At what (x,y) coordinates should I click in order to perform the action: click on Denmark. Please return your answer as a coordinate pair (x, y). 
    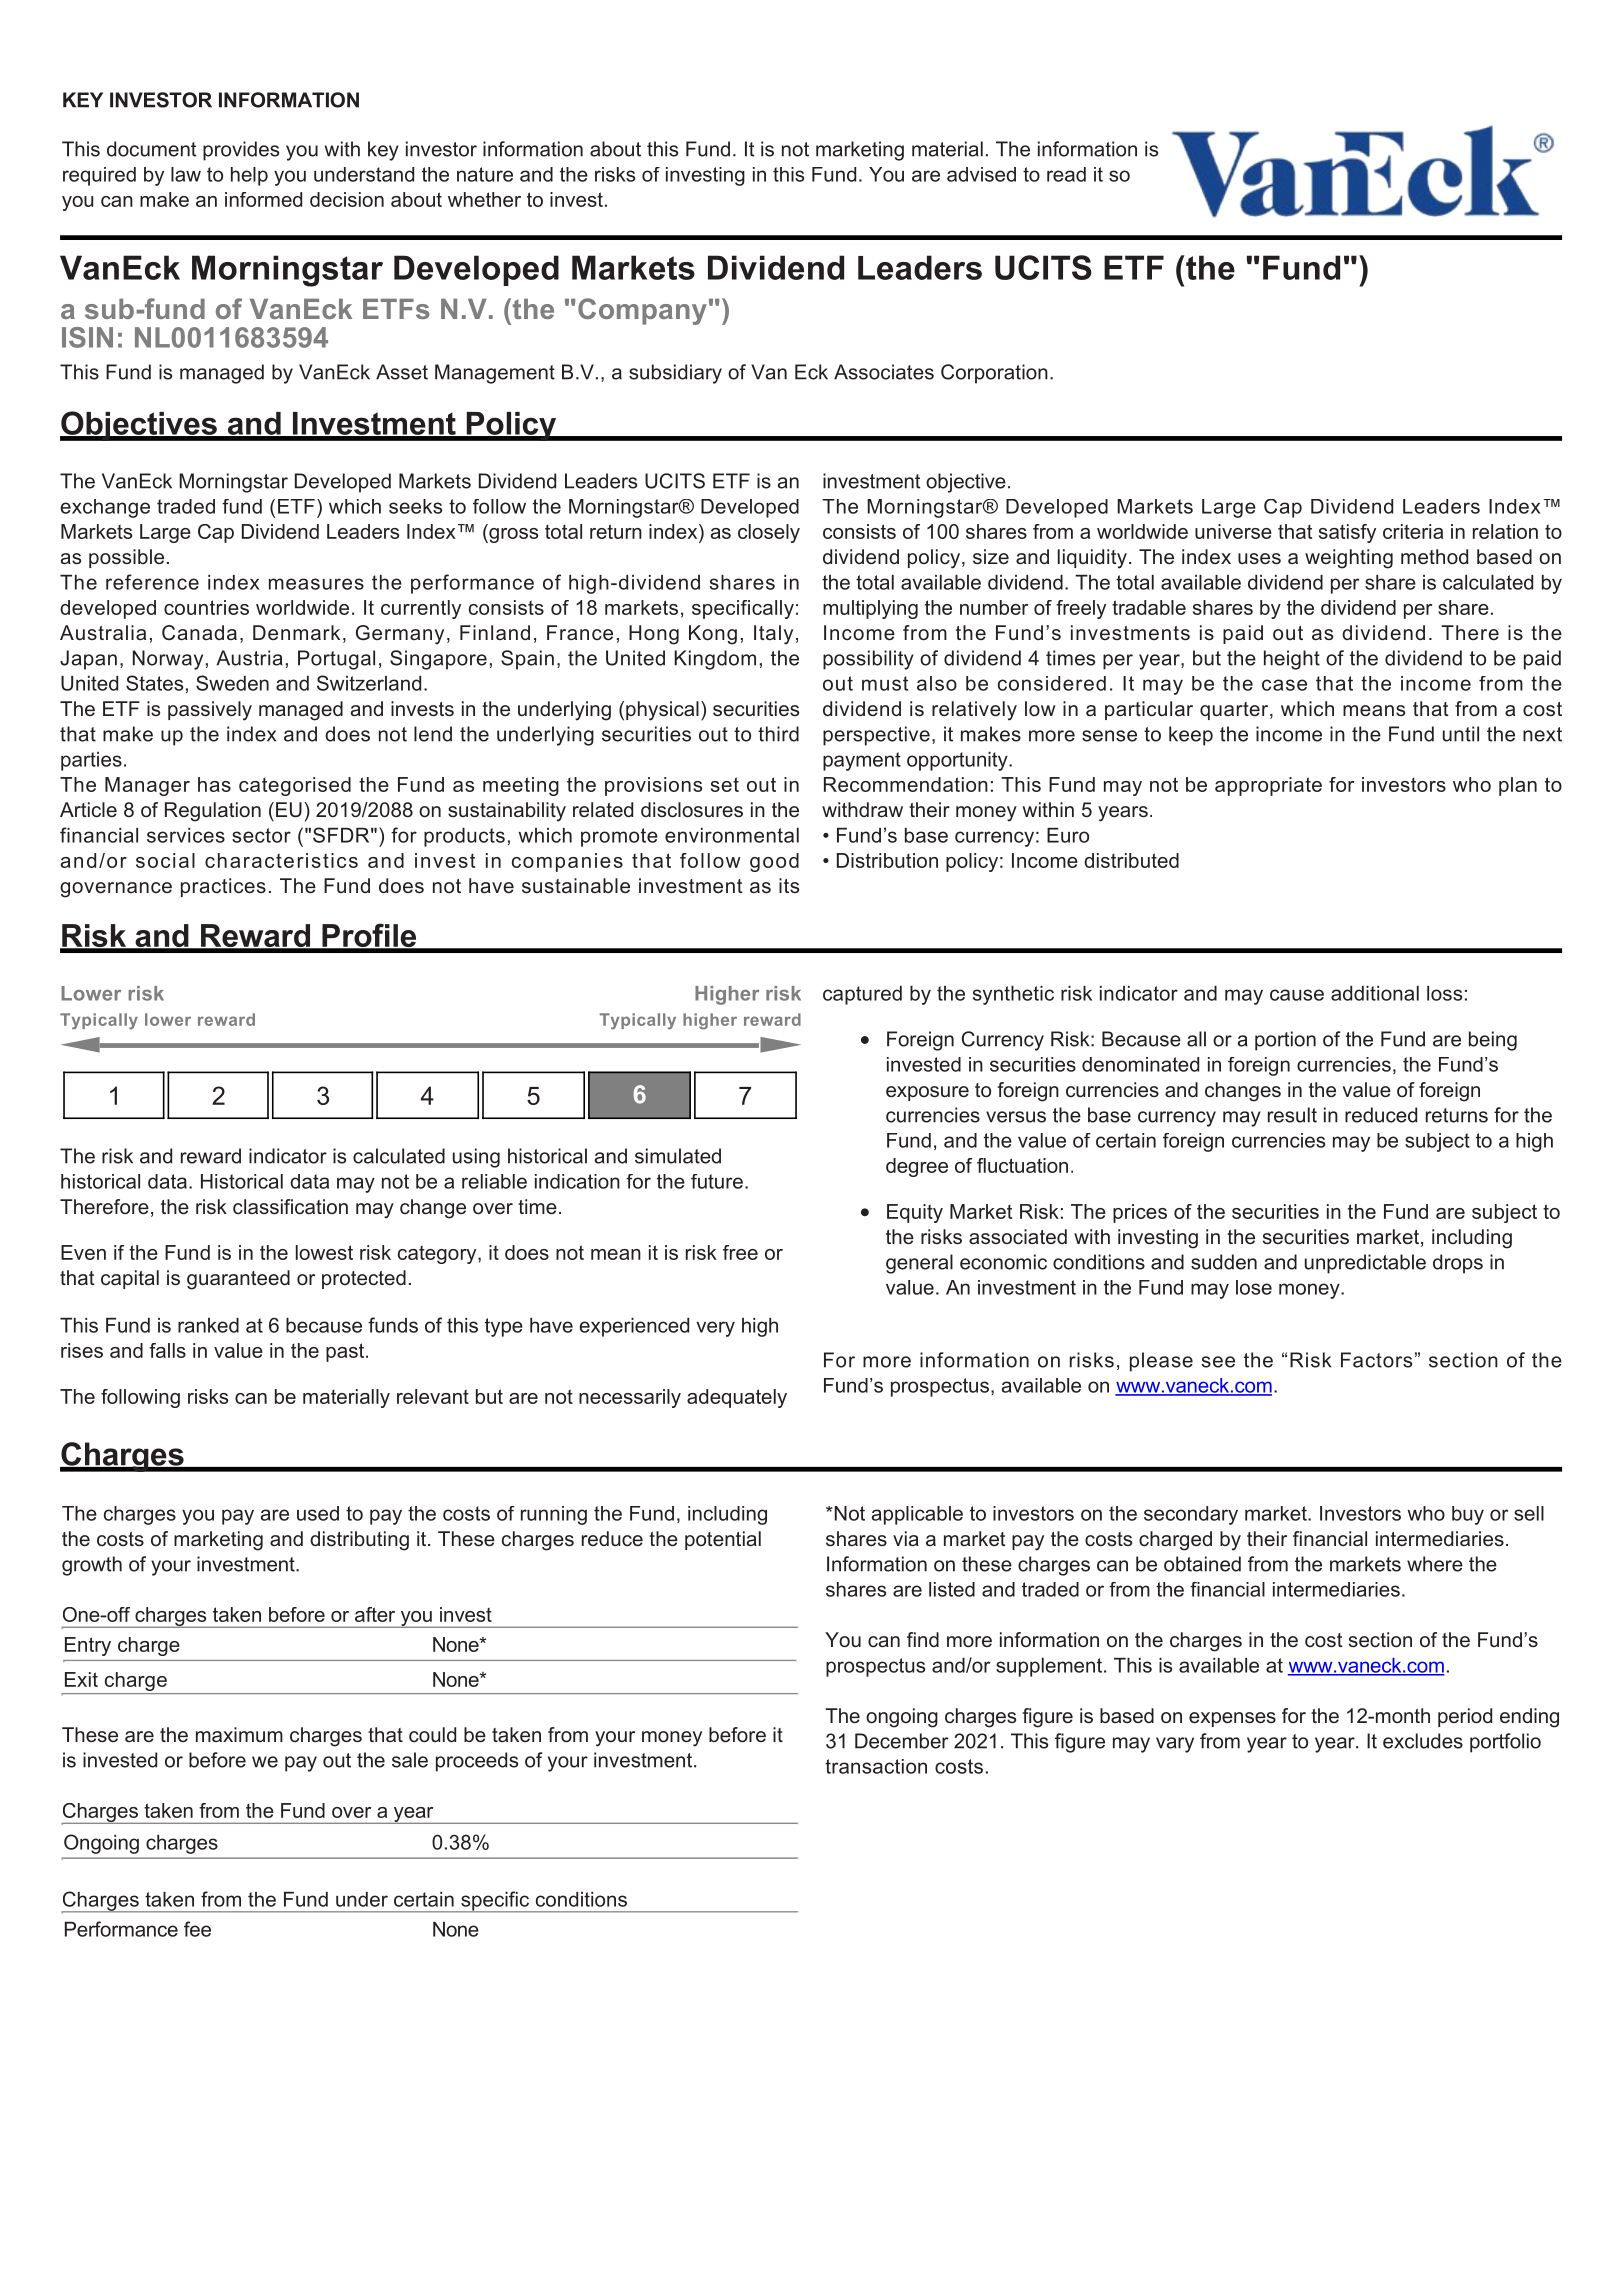
    Looking at the image, I should click on (296, 632).
